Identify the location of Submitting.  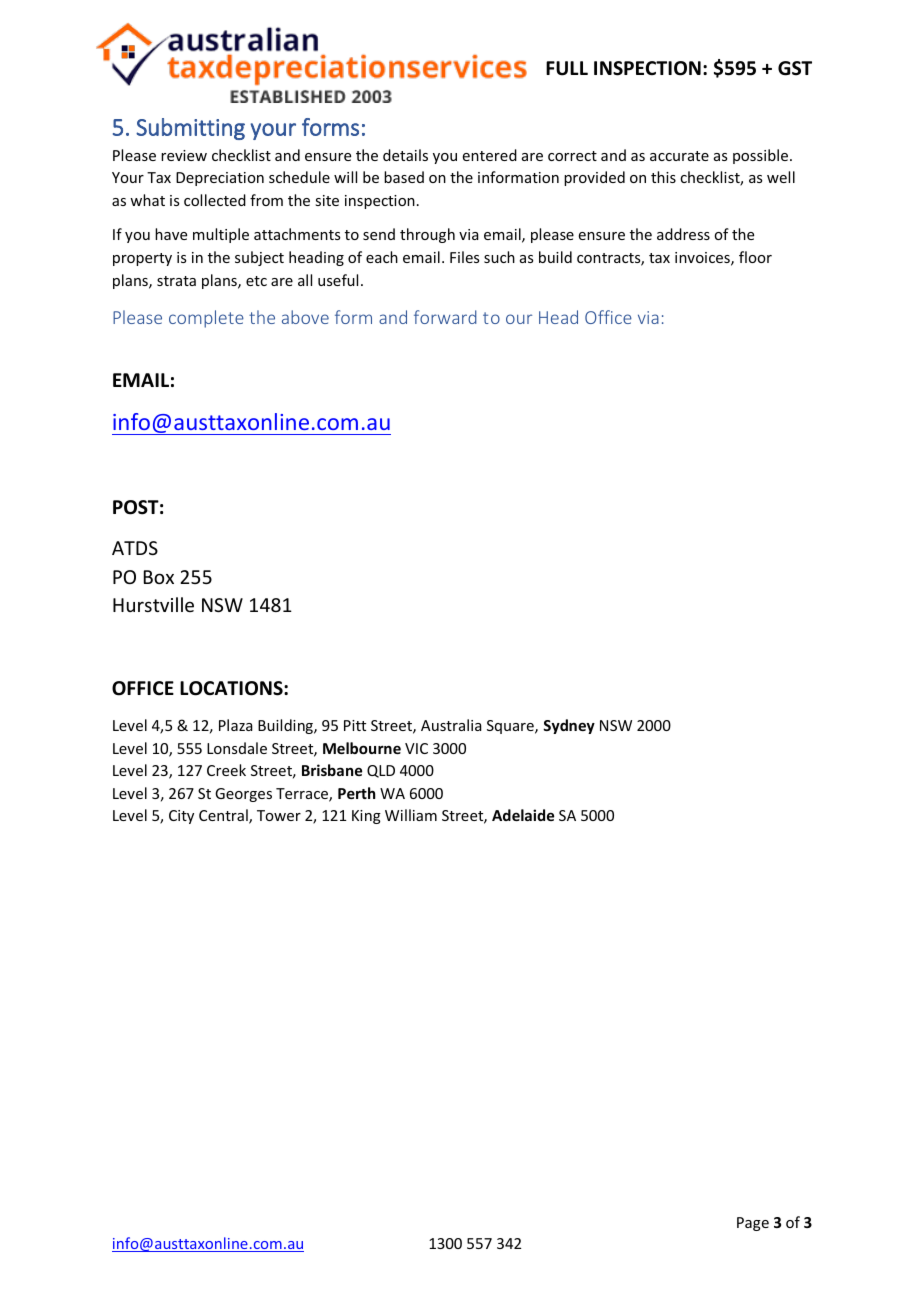
(190, 129).
